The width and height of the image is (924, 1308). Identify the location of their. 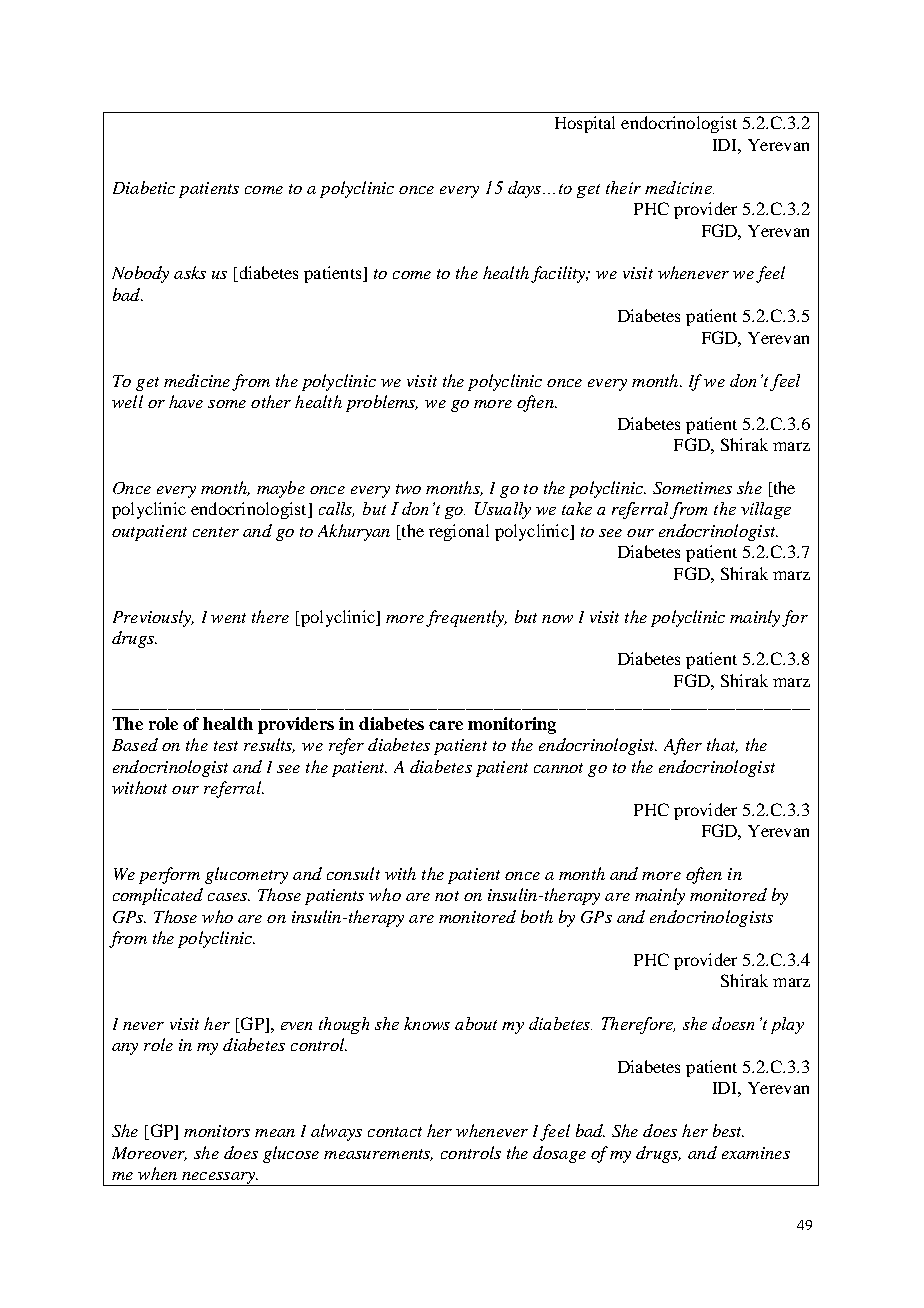
(623, 187).
